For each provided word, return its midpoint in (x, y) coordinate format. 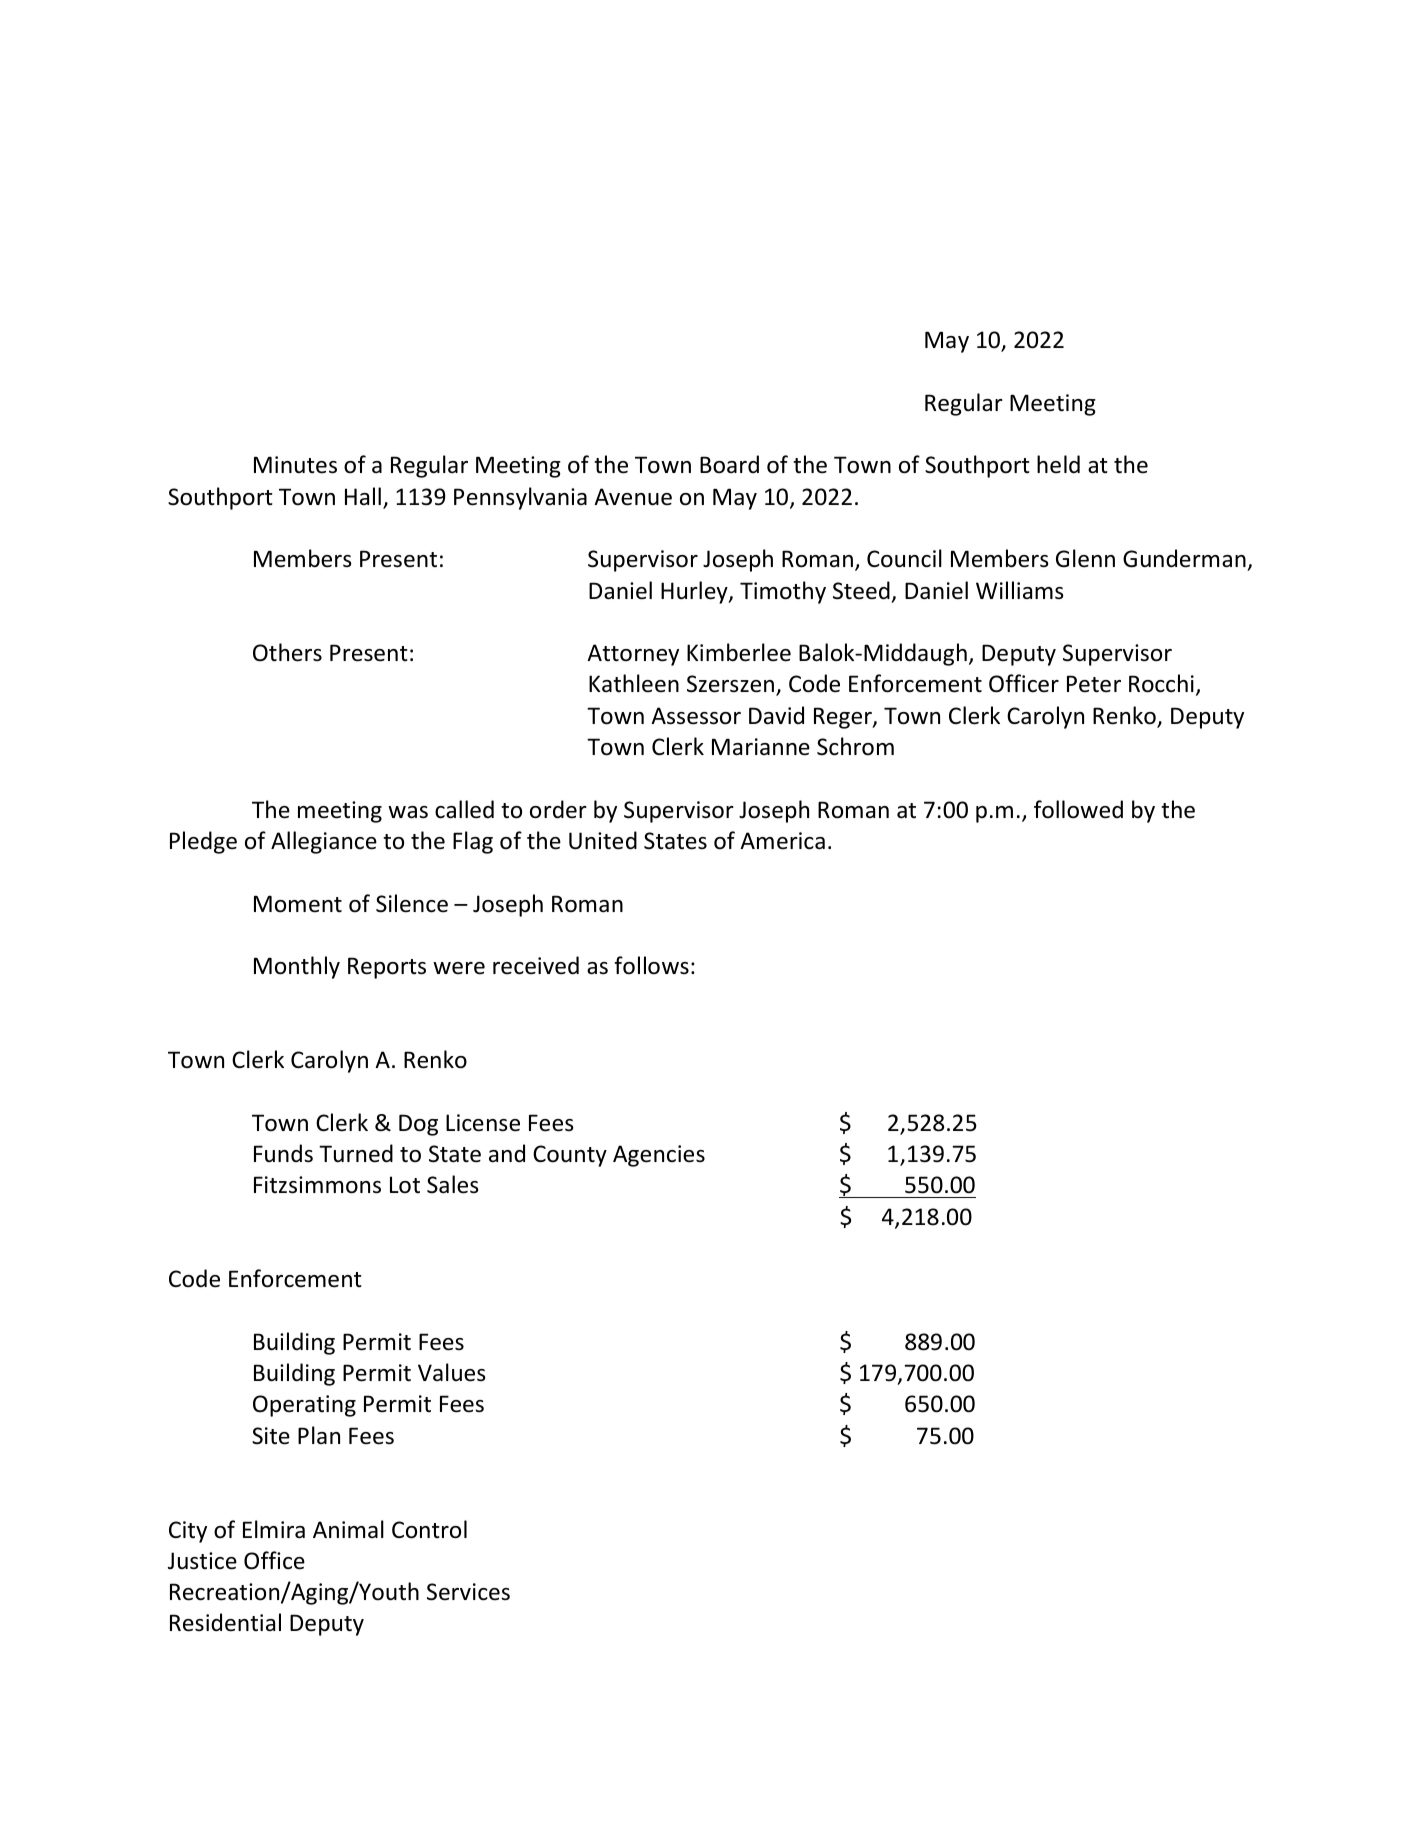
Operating (304, 1406)
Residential (225, 1622)
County (570, 1156)
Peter (1094, 684)
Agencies (659, 1156)
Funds (283, 1153)
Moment (298, 904)
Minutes (295, 465)
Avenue (633, 497)
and (507, 1153)
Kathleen (634, 683)
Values (452, 1372)
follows (651, 965)
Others (287, 652)
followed (1078, 809)
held (1058, 464)
